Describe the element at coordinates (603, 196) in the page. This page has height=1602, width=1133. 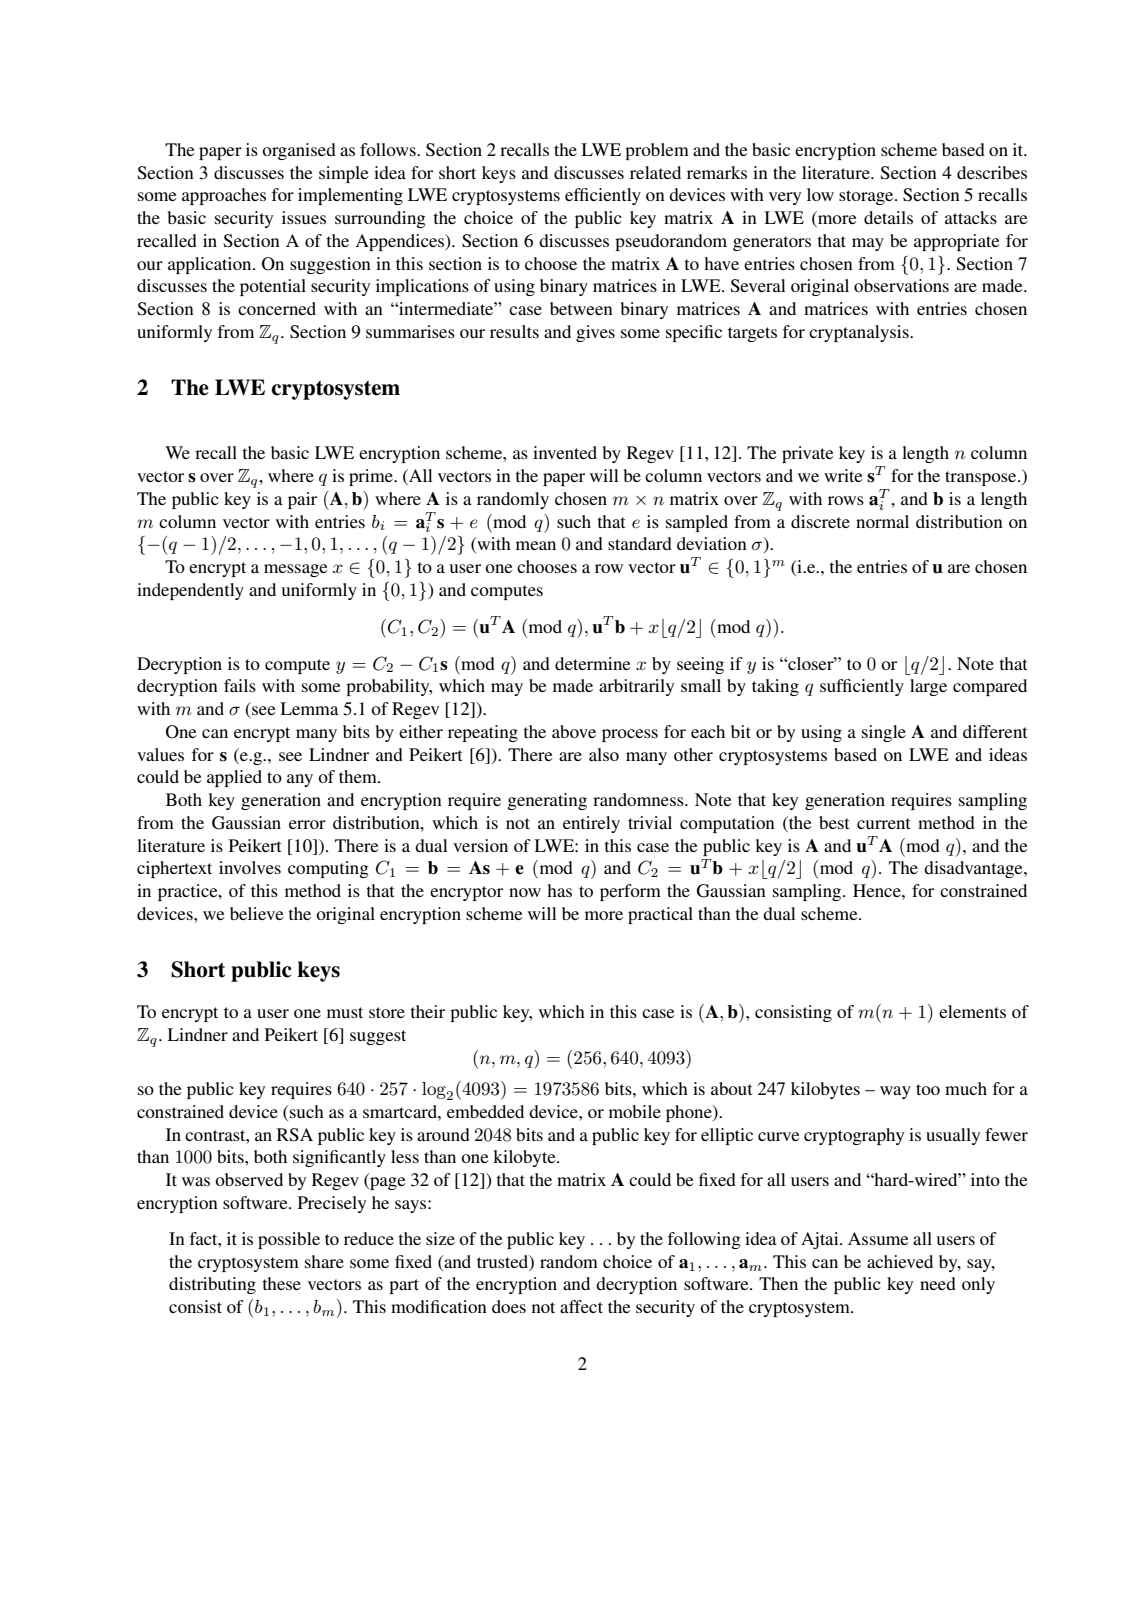
I see `efficiently` at that location.
